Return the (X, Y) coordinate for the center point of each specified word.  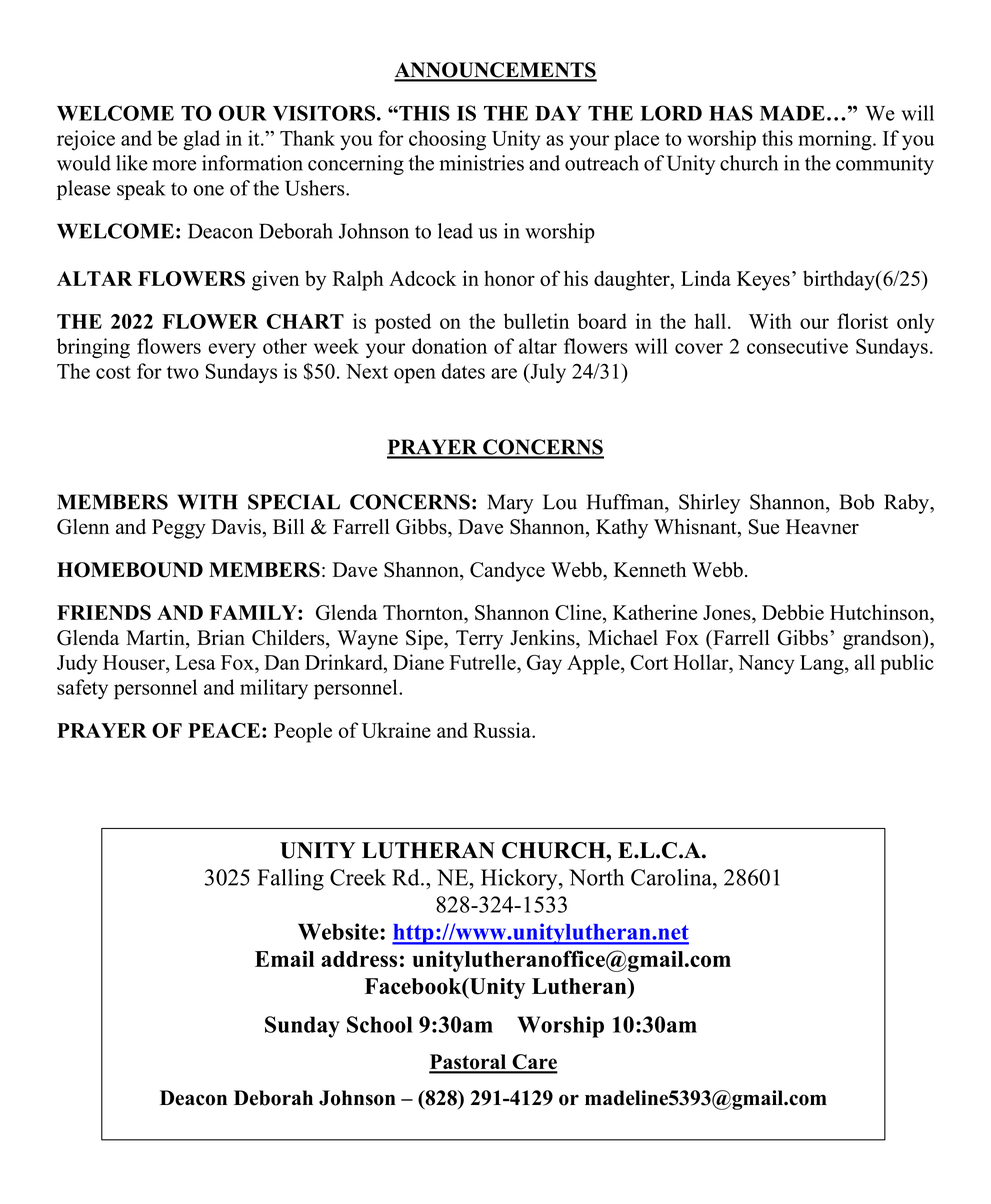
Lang (823, 665)
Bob (856, 502)
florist (862, 321)
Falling (290, 880)
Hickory (520, 880)
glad (201, 140)
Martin (156, 637)
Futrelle (484, 662)
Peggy (179, 529)
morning (836, 140)
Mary (510, 504)
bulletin (536, 321)
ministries (482, 163)
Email (284, 958)
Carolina (672, 877)
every (232, 350)
